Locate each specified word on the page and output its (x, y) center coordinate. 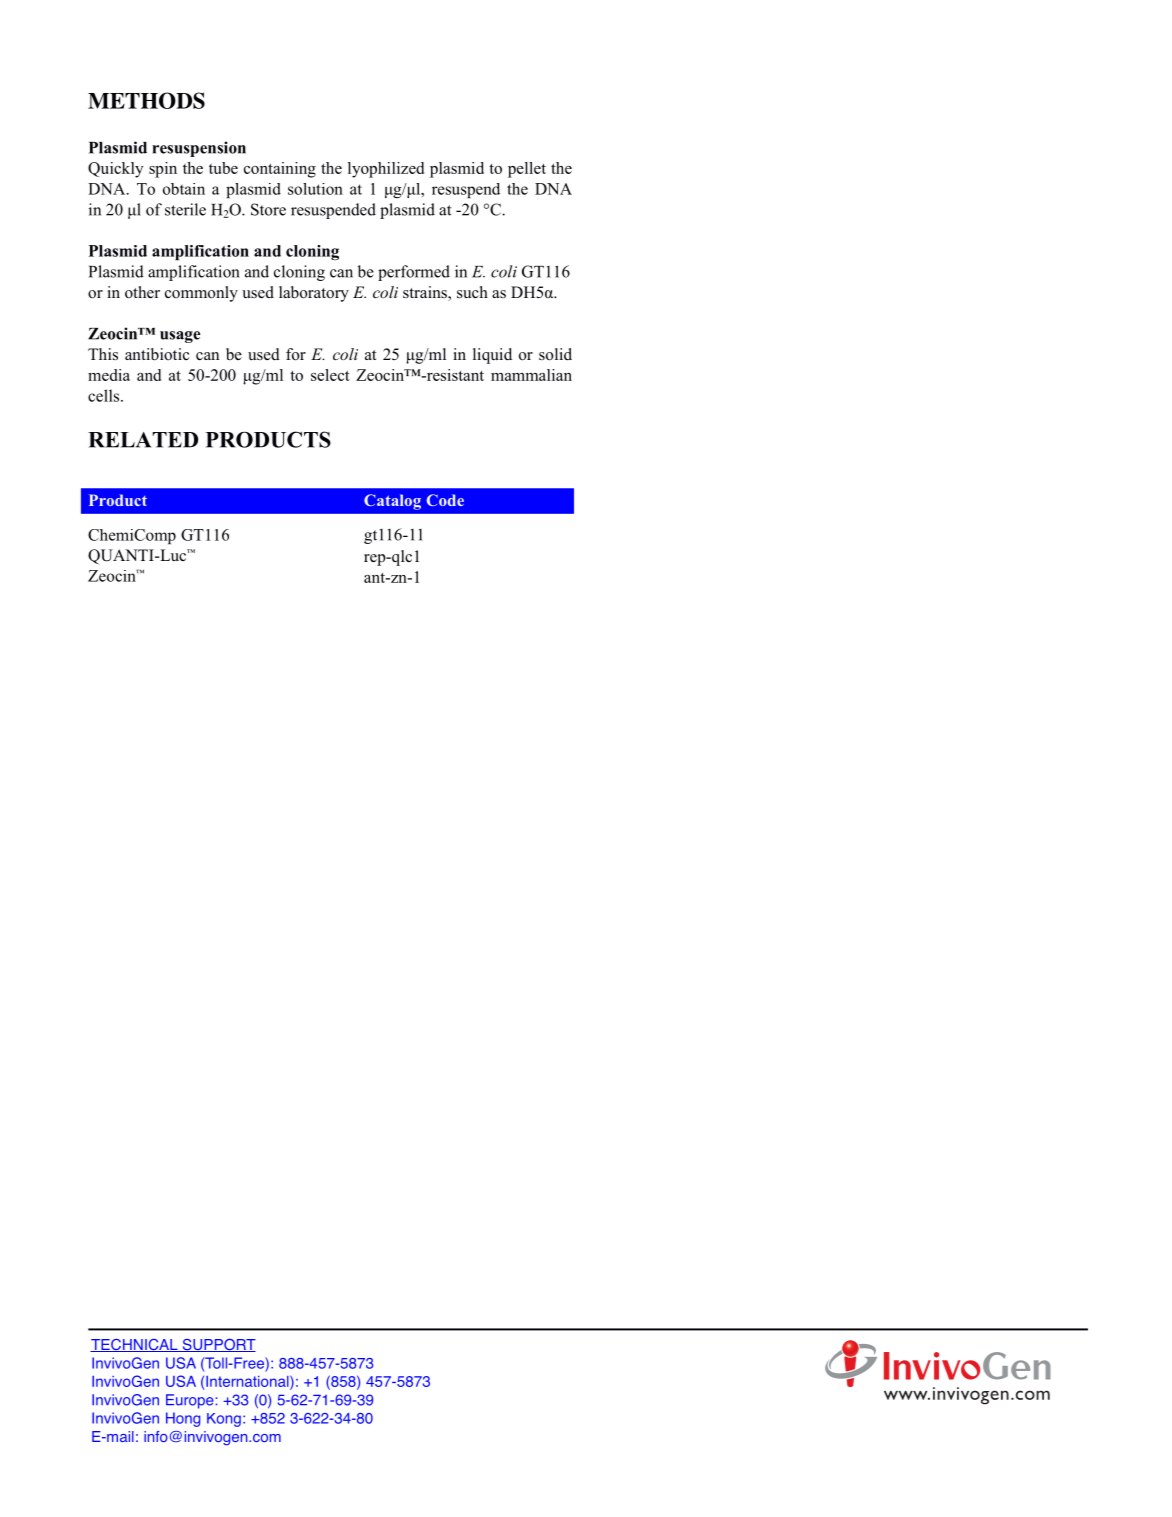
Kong (224, 1420)
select (330, 375)
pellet (527, 170)
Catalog (392, 502)
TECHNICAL (135, 1345)
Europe (191, 1401)
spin (163, 170)
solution (315, 189)
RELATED (143, 440)
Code (445, 500)
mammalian (531, 375)
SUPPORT (218, 1345)
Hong (183, 1419)
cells (105, 395)
